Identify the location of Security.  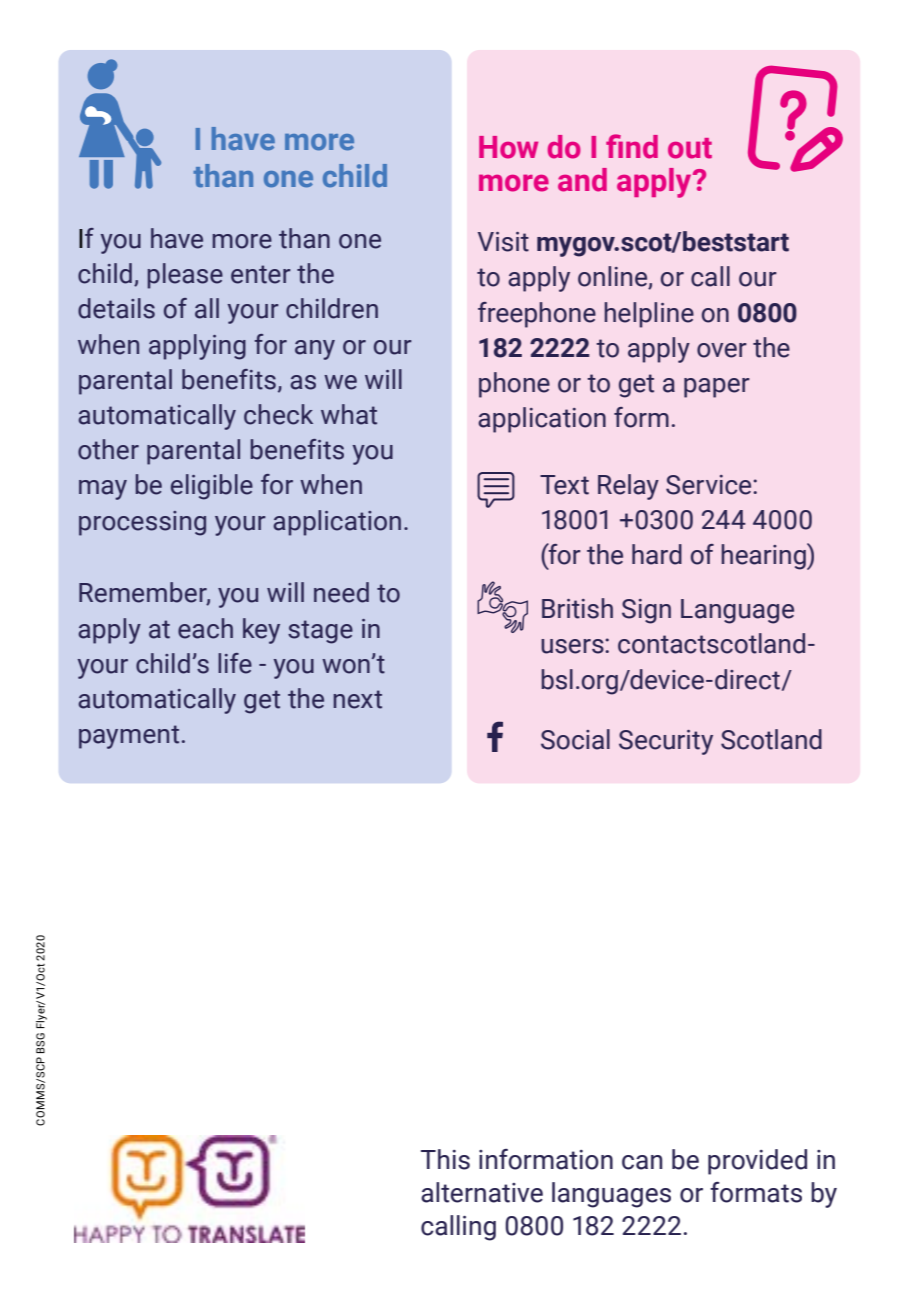
(666, 742).
